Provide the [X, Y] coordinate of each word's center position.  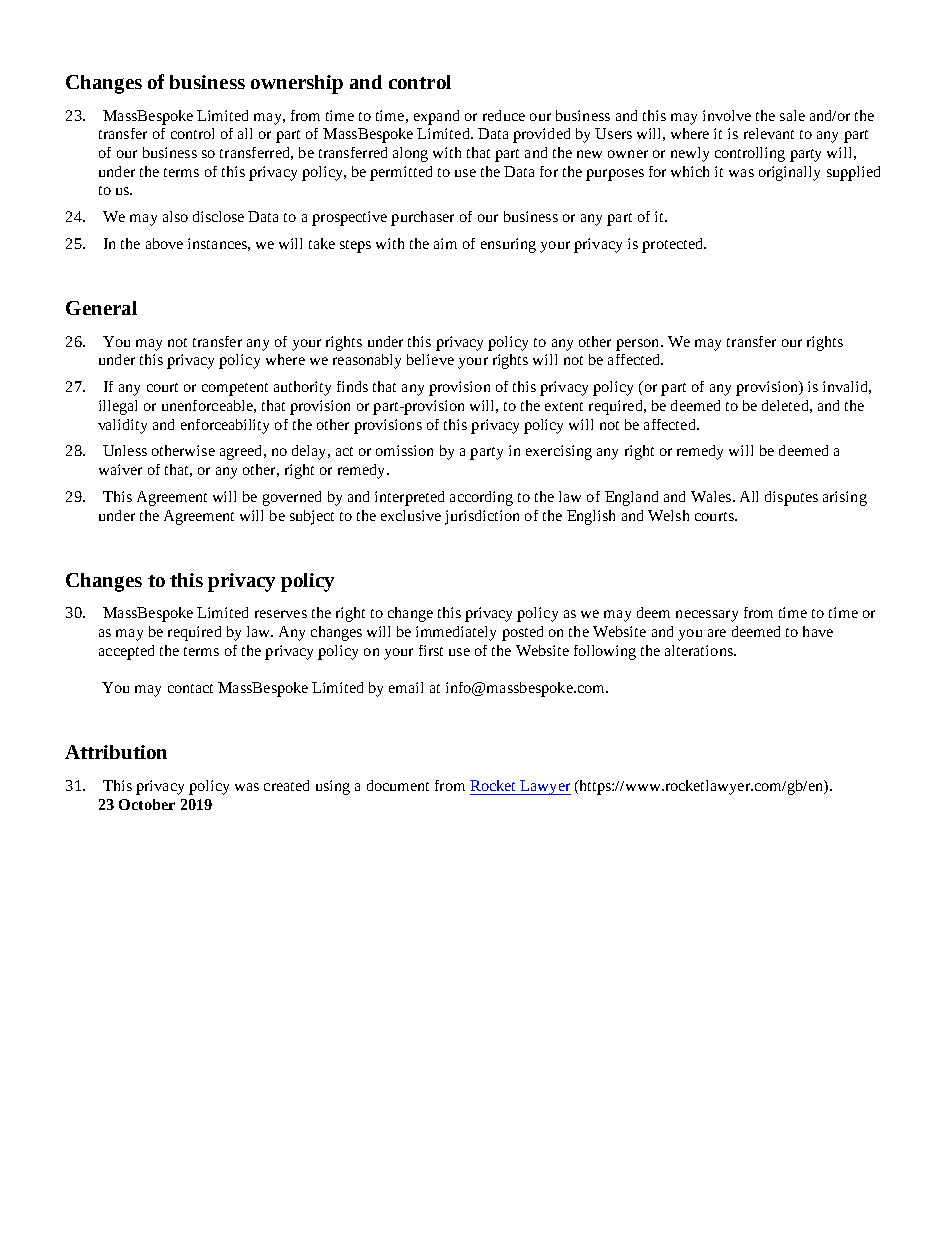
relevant [769, 133]
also [175, 216]
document [398, 785]
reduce [504, 115]
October [147, 804]
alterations [700, 650]
